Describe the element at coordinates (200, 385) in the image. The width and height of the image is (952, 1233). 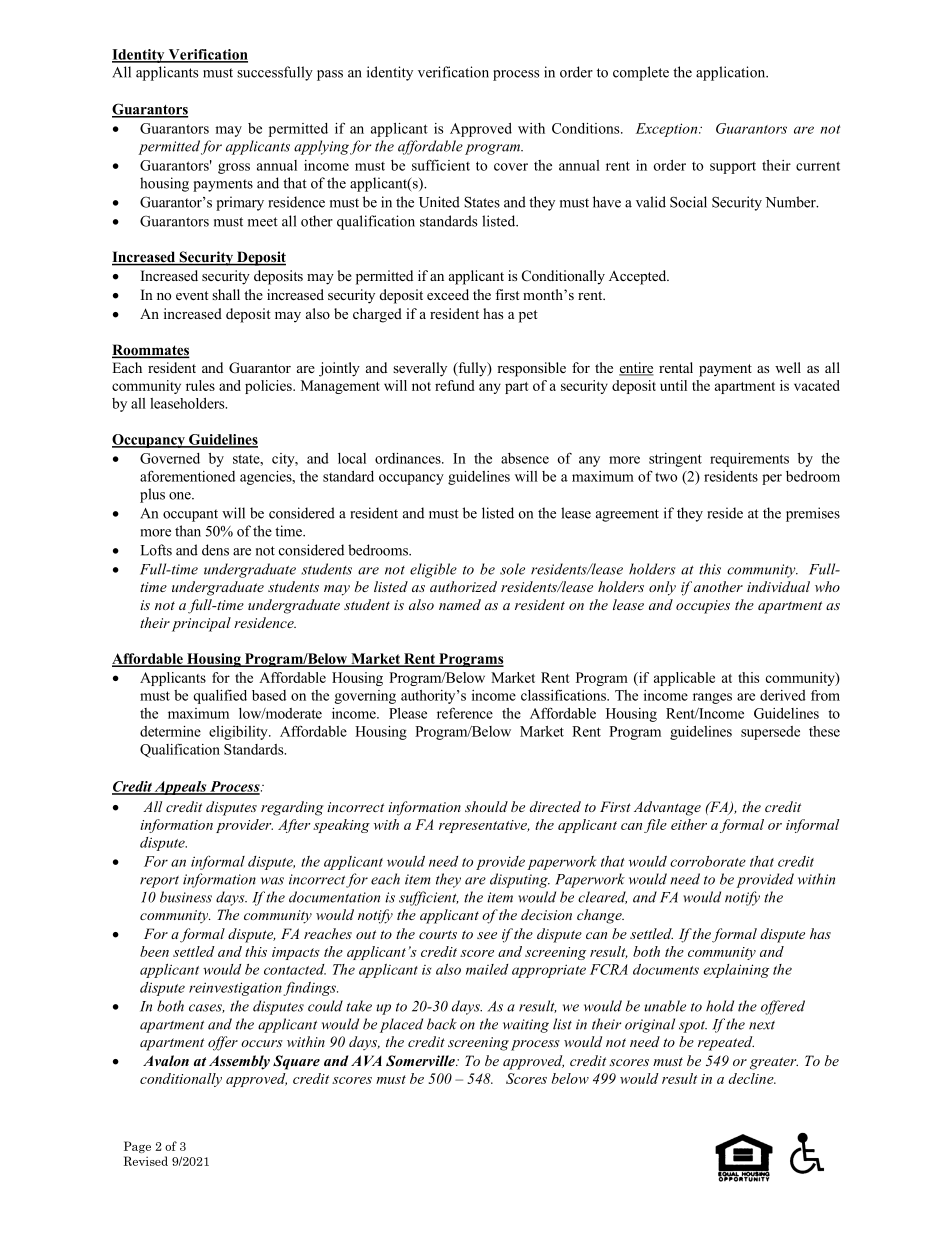
I see `rules` at that location.
